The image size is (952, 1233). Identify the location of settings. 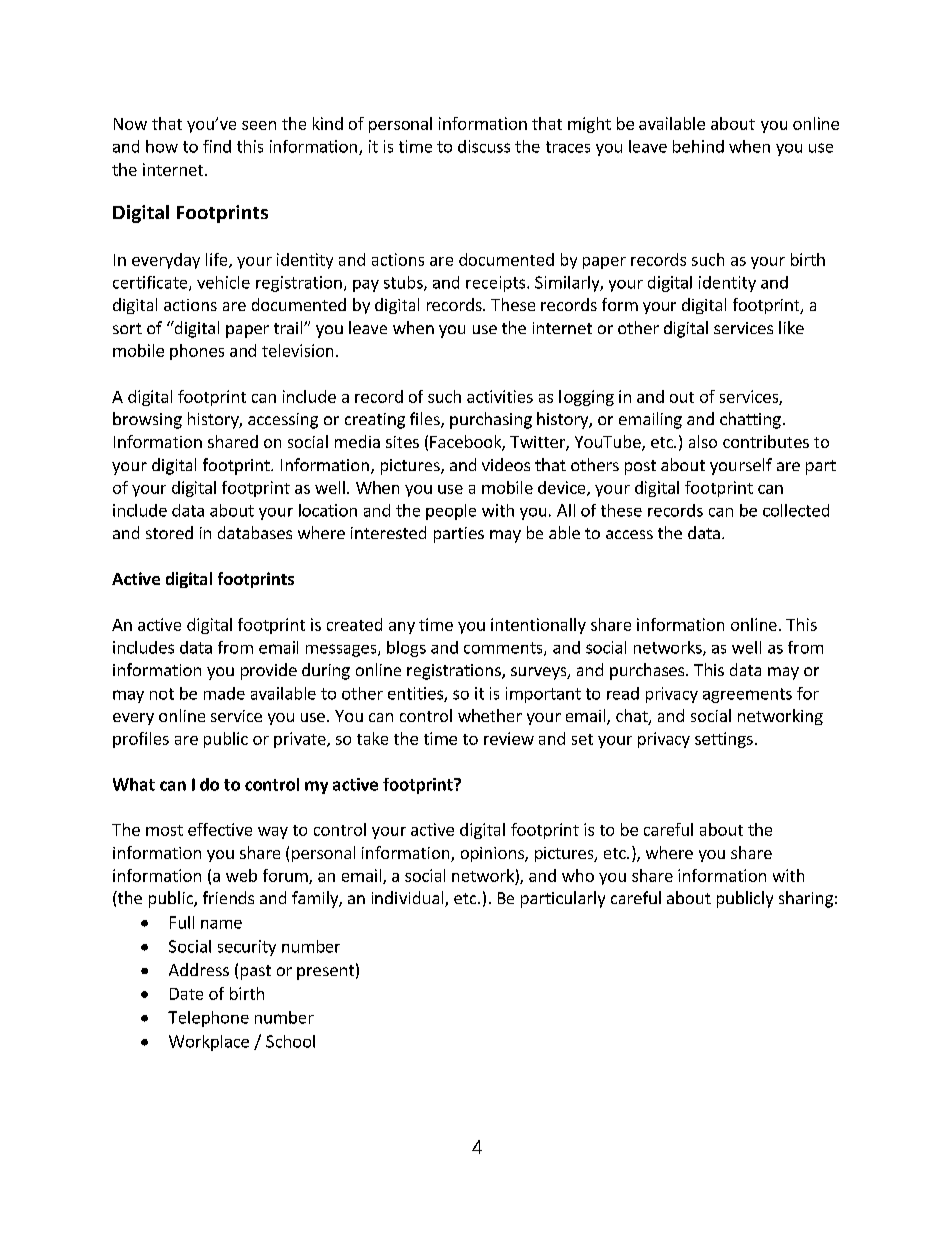
(724, 740).
